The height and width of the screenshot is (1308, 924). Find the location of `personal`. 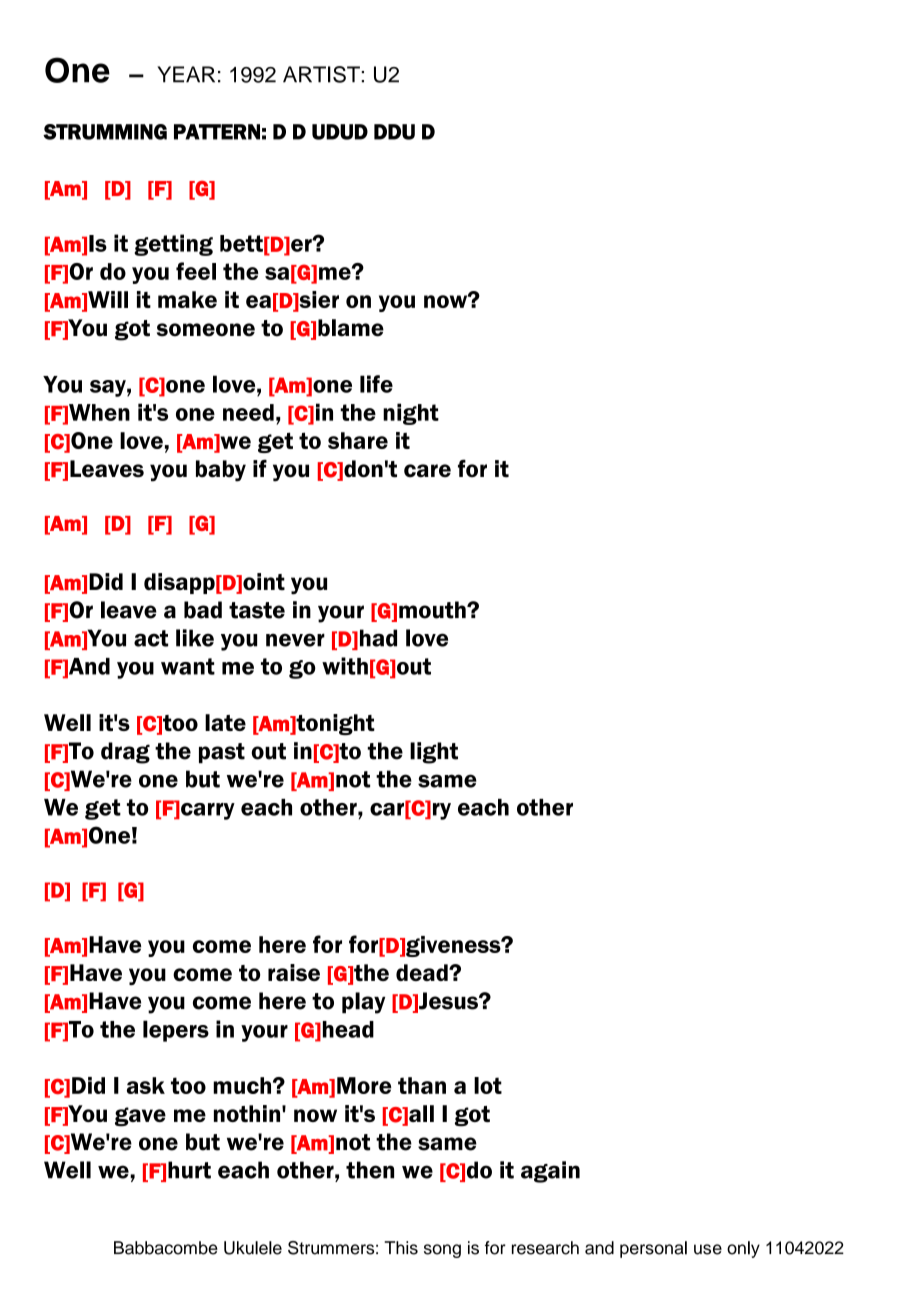

personal is located at coordinates (653, 1249).
